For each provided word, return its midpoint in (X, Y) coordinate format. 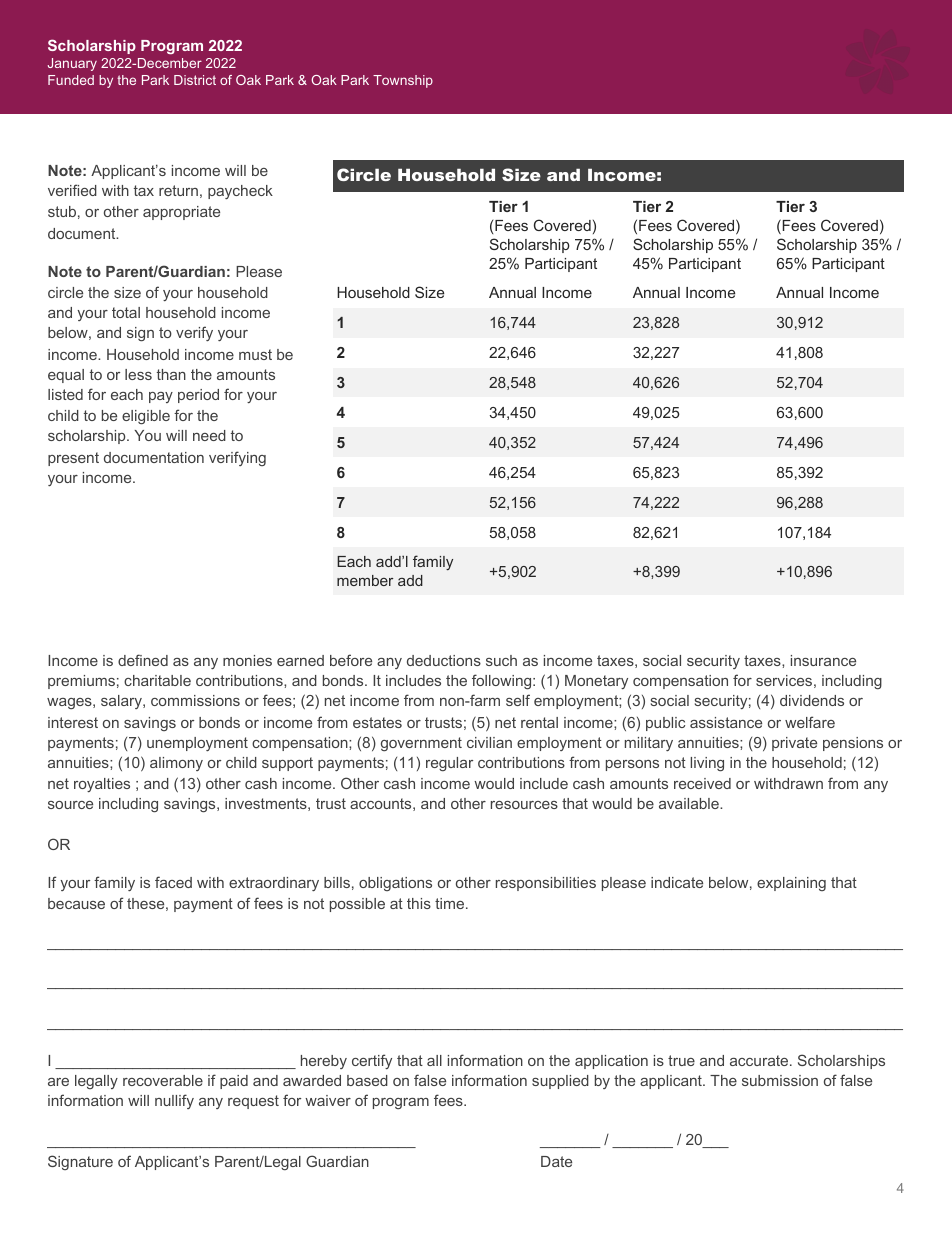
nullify (174, 1101)
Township (403, 81)
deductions (444, 660)
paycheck (240, 192)
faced (173, 882)
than (171, 374)
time (451, 903)
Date (556, 1161)
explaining (791, 884)
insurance (823, 660)
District (195, 80)
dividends (812, 700)
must (255, 354)
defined (143, 660)
